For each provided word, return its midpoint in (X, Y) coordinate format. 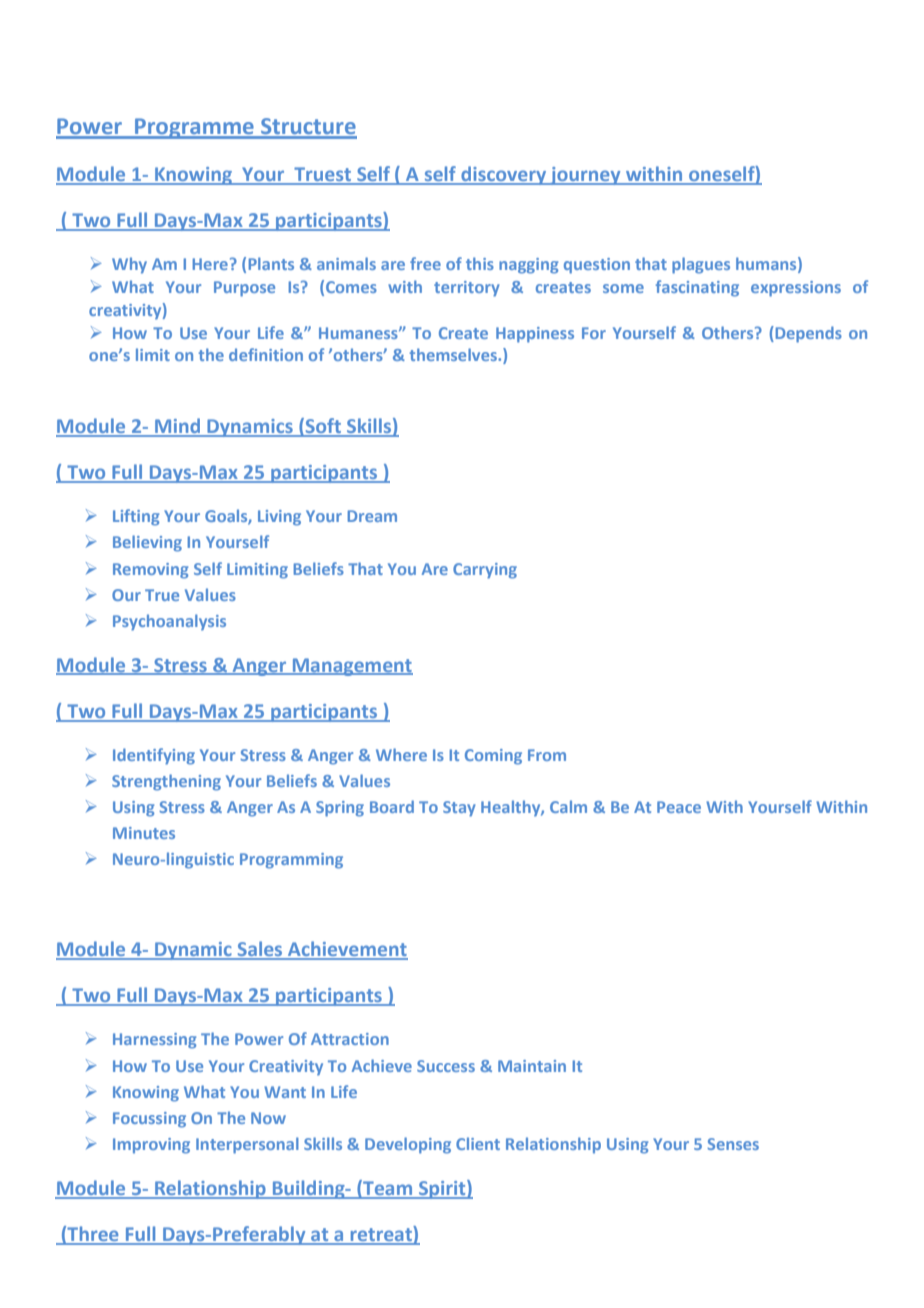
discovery (504, 175)
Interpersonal (247, 1145)
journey (585, 176)
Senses (733, 1144)
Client (478, 1143)
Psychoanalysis (169, 622)
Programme (194, 128)
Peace (679, 807)
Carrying (485, 571)
